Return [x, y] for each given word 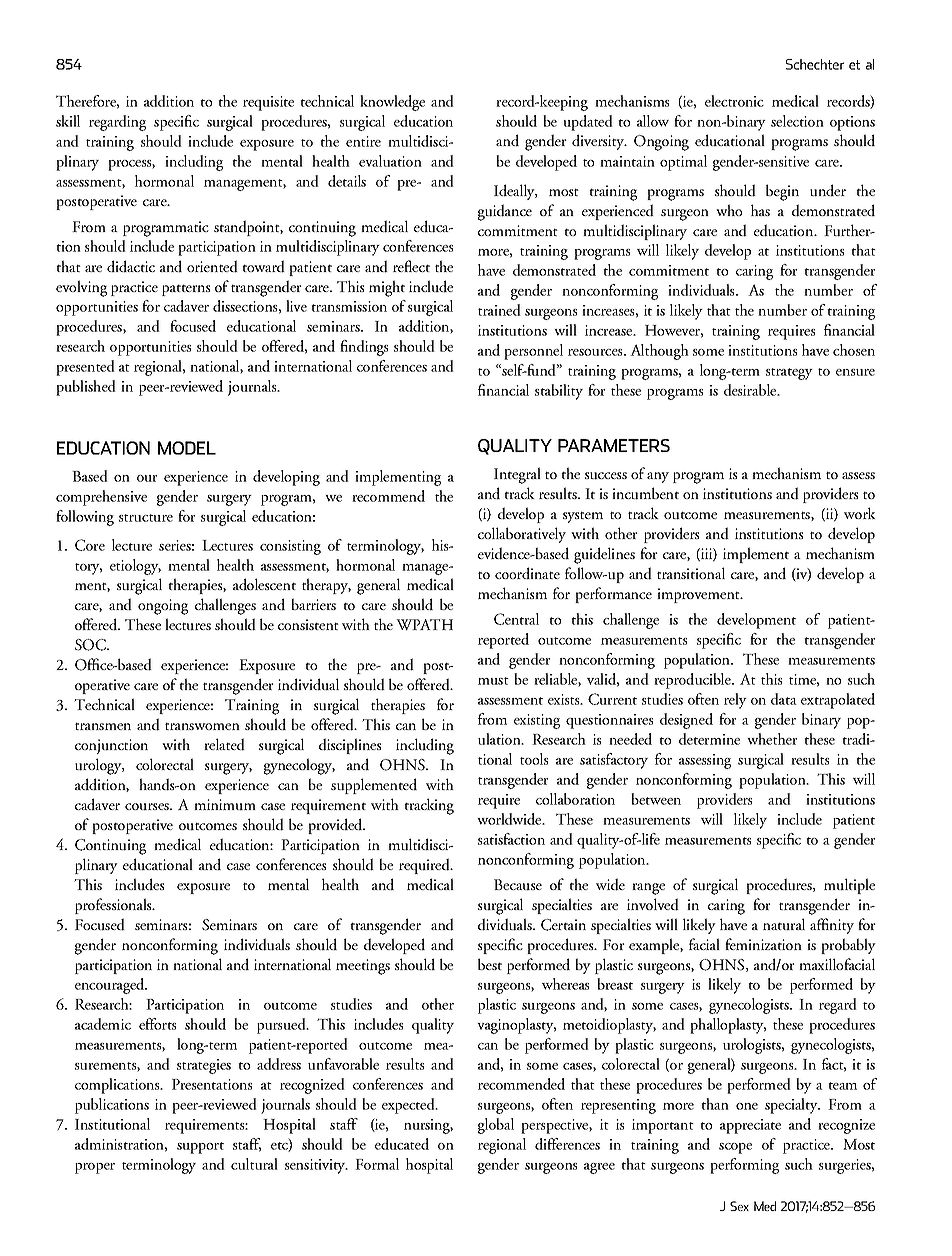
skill [68, 121]
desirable [751, 390]
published [86, 388]
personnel [533, 352]
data [784, 699]
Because [518, 885]
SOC [91, 645]
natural [784, 924]
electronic [734, 101]
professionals [114, 906]
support [200, 1148]
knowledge [392, 103]
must [493, 681]
